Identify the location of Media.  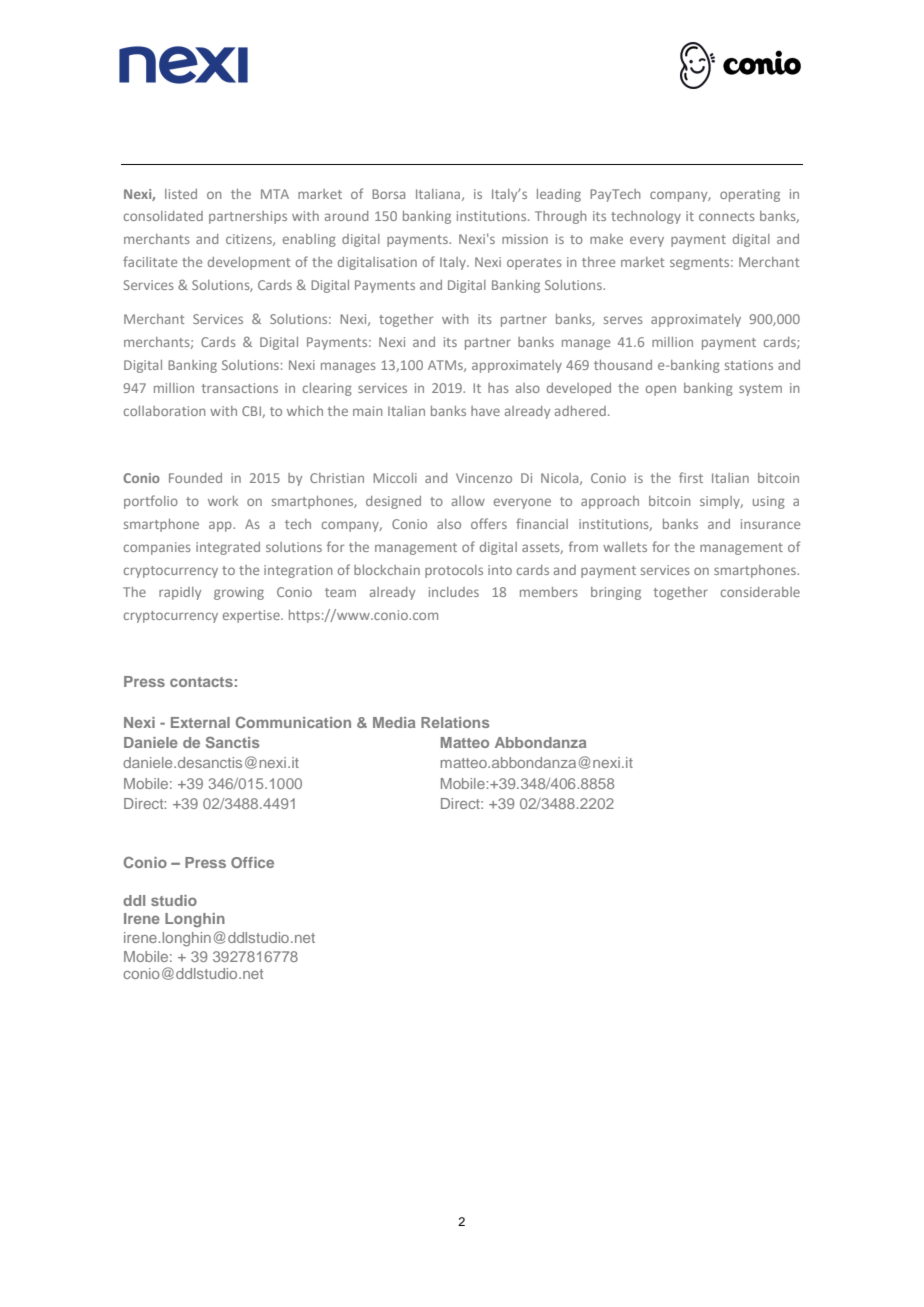
(394, 722).
